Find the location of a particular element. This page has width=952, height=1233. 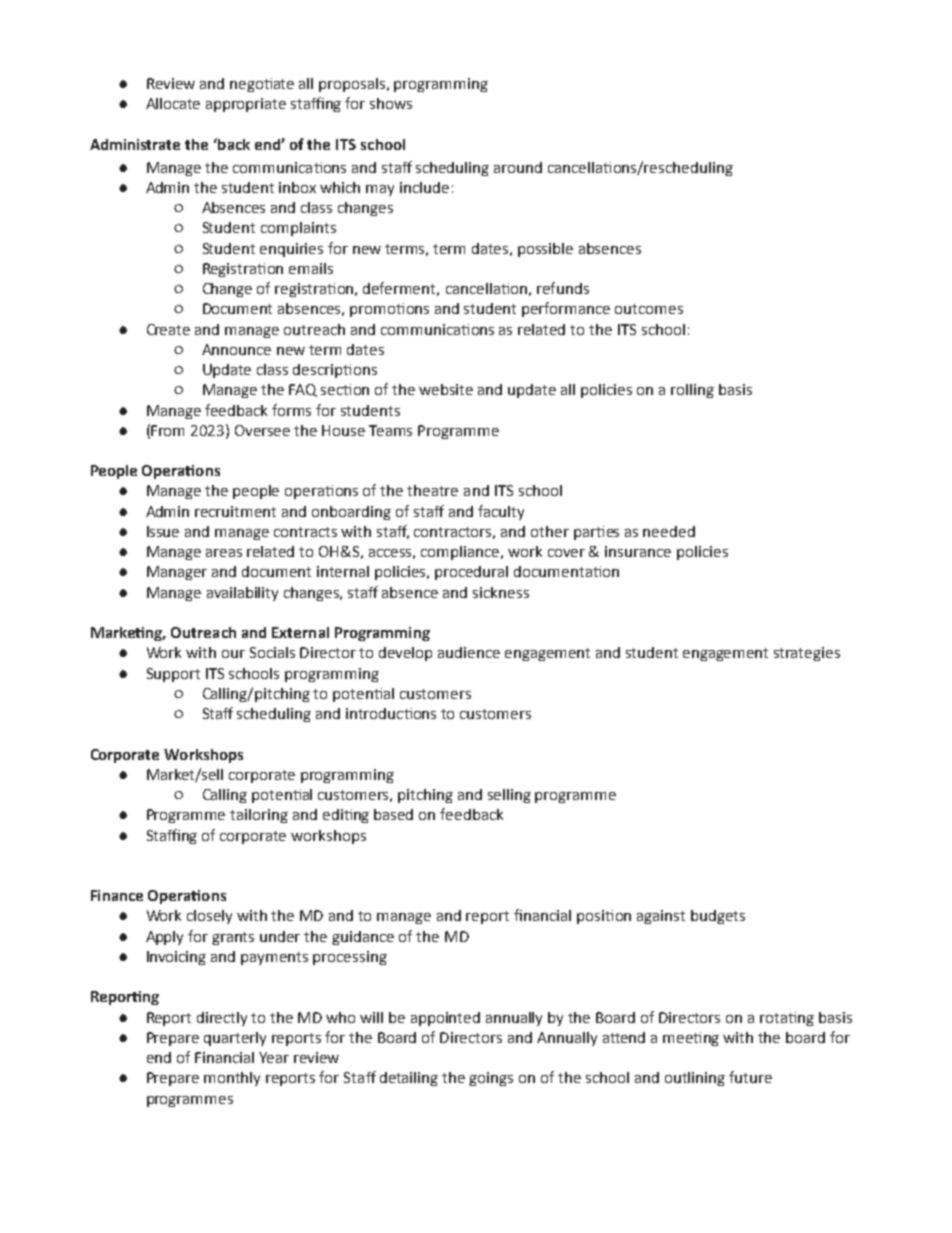

needed is located at coordinates (669, 531).
